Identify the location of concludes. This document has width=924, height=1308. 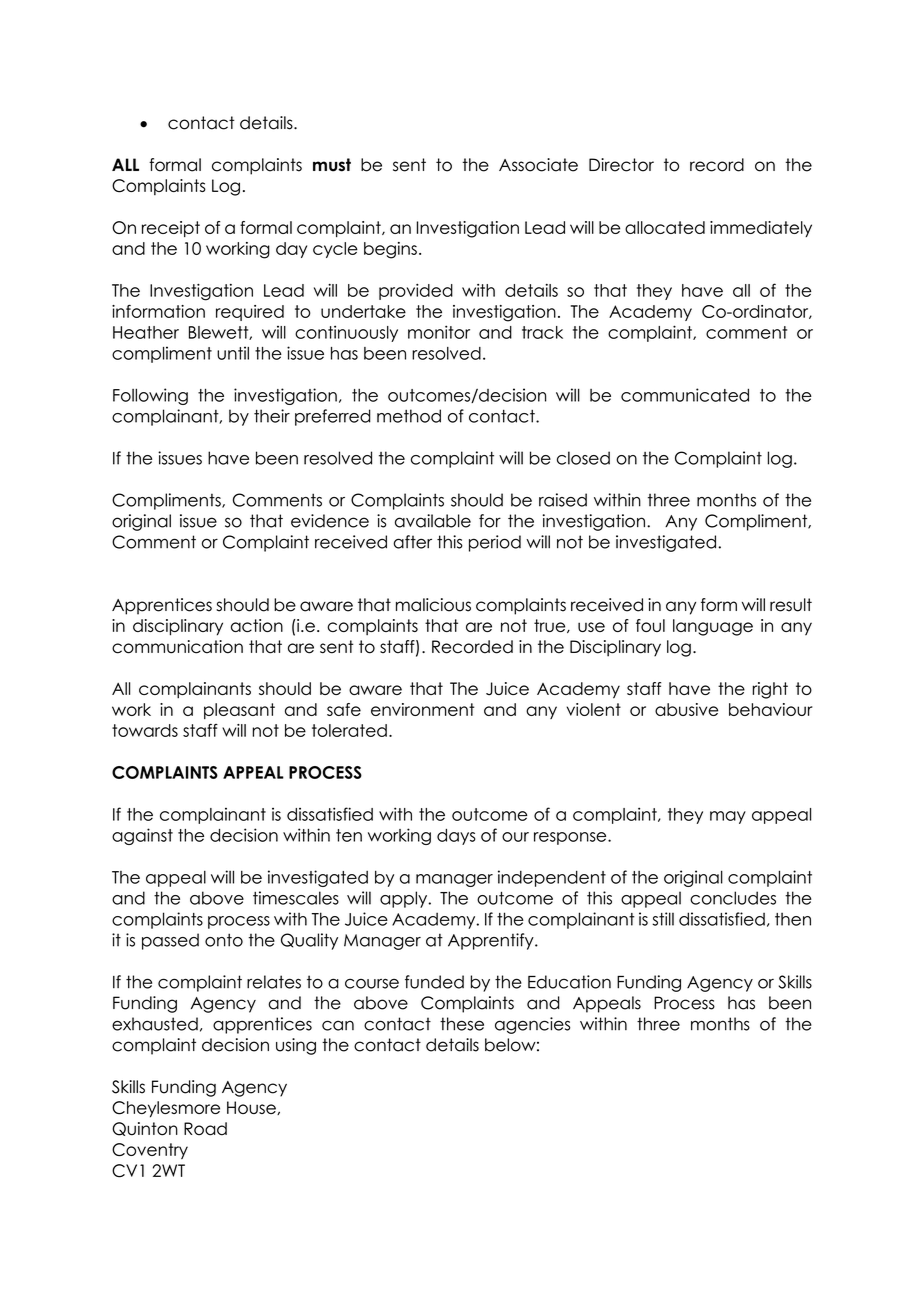
(733, 898).
